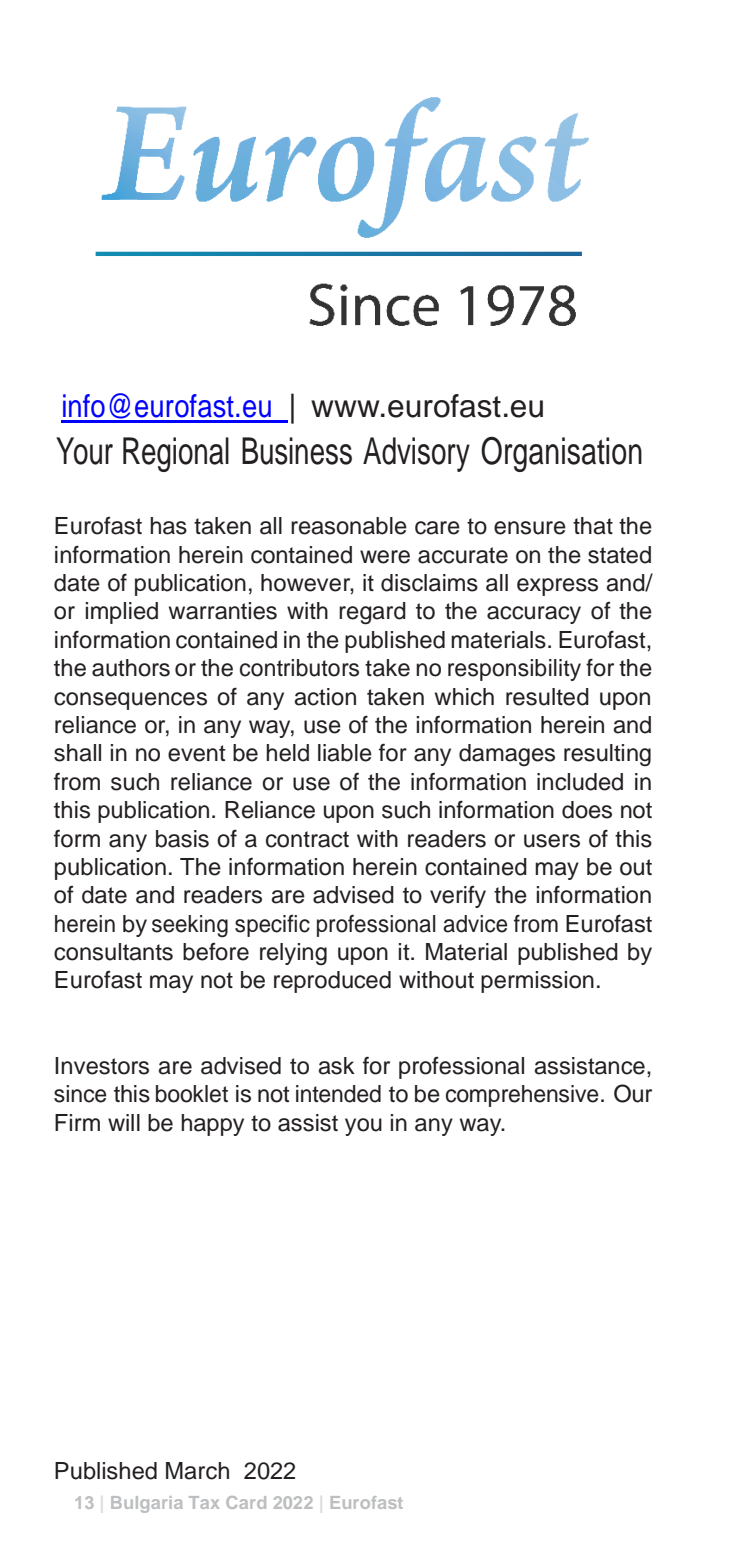 The width and height of the screenshot is (746, 1568). What do you see at coordinates (537, 982) in the screenshot?
I see `permission` at bounding box center [537, 982].
